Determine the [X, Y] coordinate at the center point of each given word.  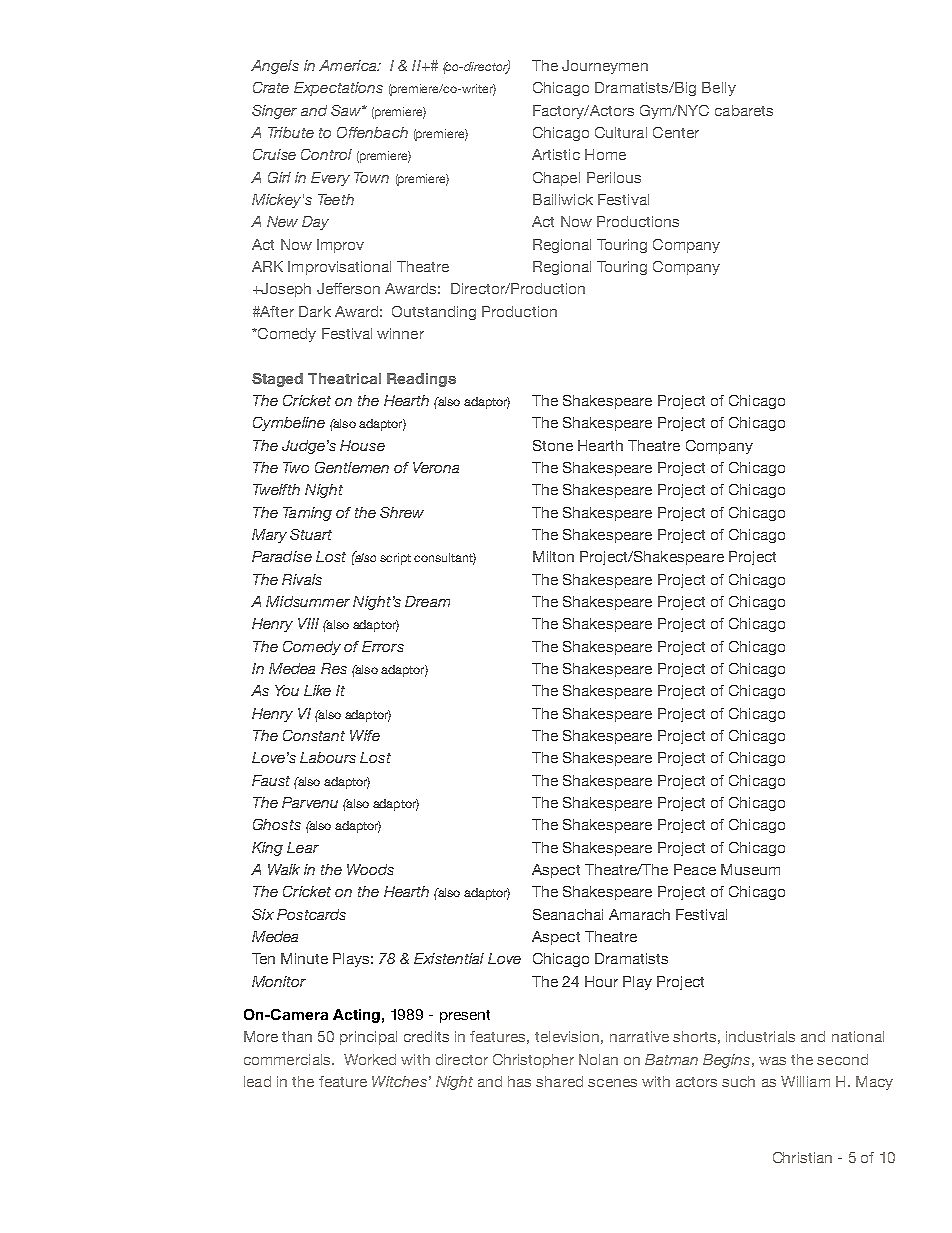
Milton [553, 556]
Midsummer [308, 601]
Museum [750, 869]
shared [559, 1081]
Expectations [338, 89]
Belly [719, 89]
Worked [370, 1059]
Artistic [556, 154]
